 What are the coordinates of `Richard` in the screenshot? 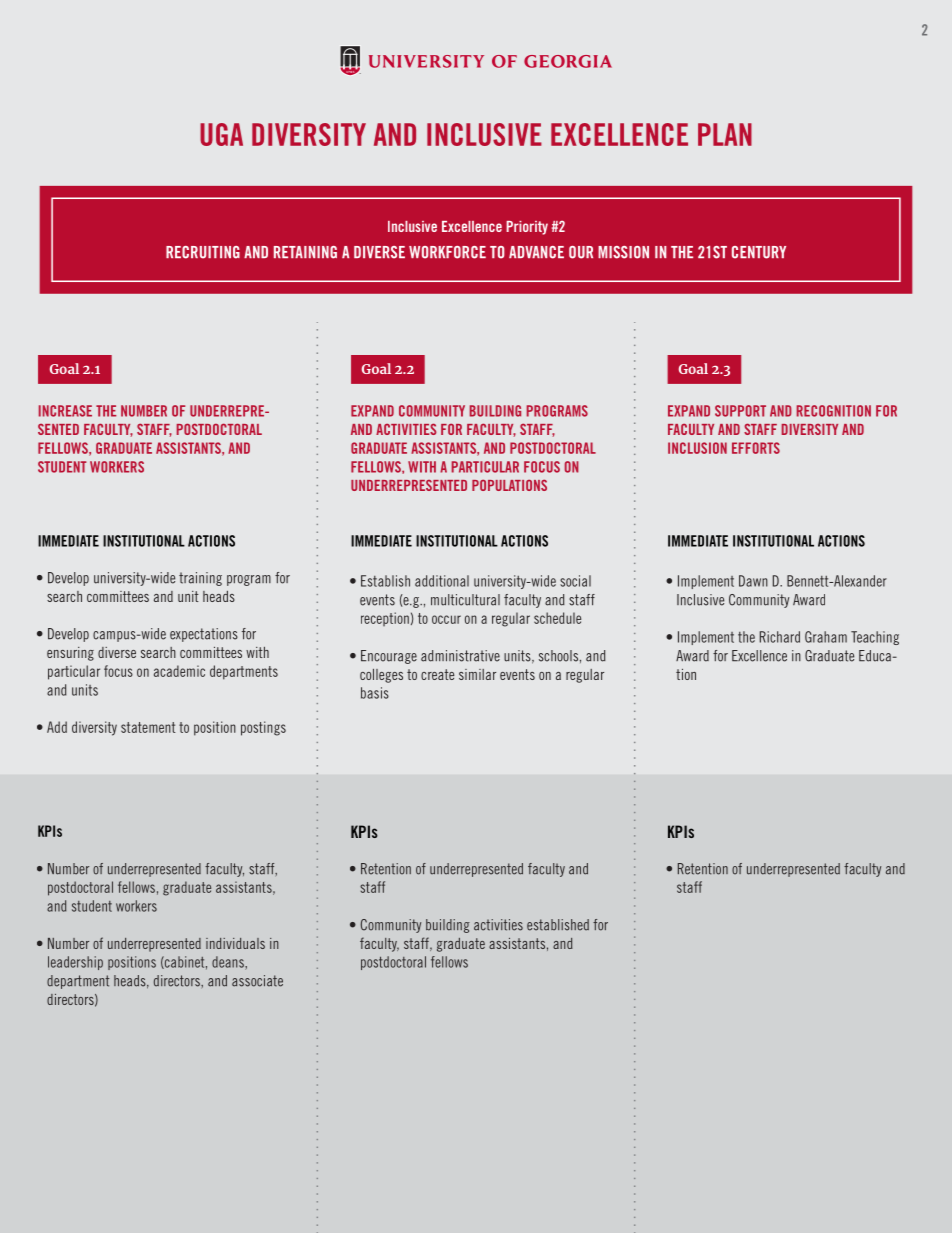 It's located at (780, 637).
